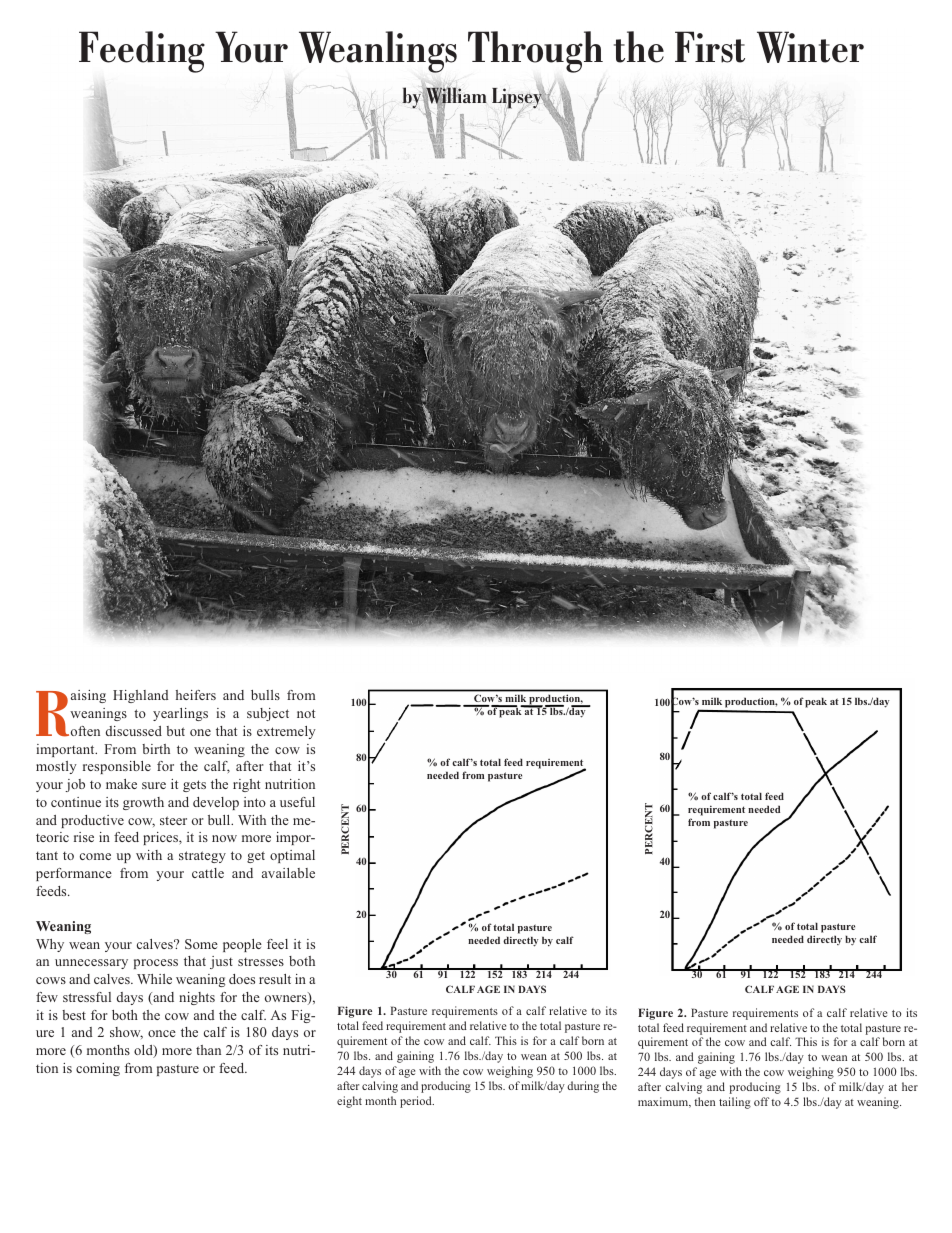 The width and height of the screenshot is (952, 1233). I want to click on not, so click(306, 713).
